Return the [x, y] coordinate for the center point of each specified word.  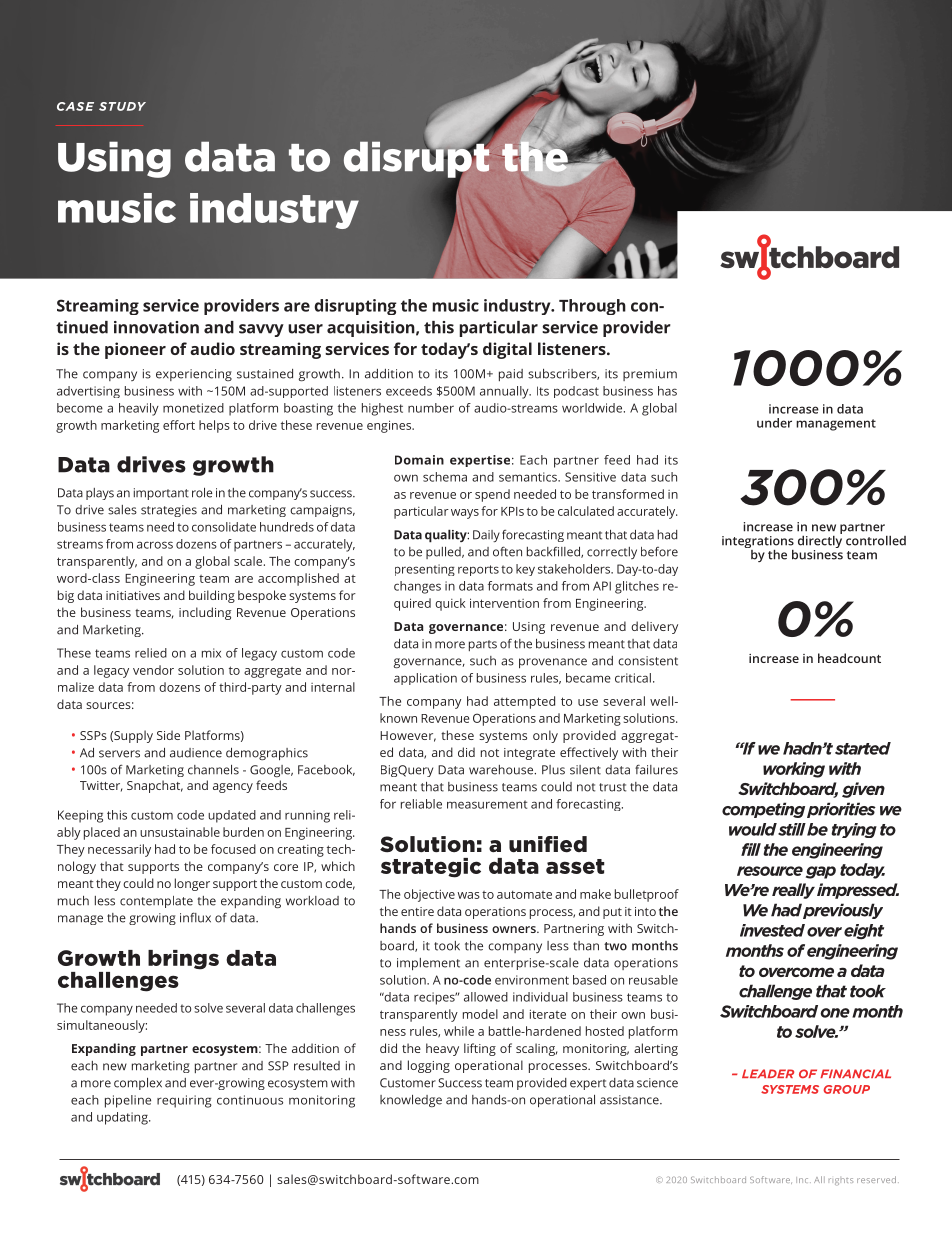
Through [592, 307]
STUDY [122, 106]
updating [123, 1118]
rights [841, 1181]
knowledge [411, 1101]
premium [650, 375]
